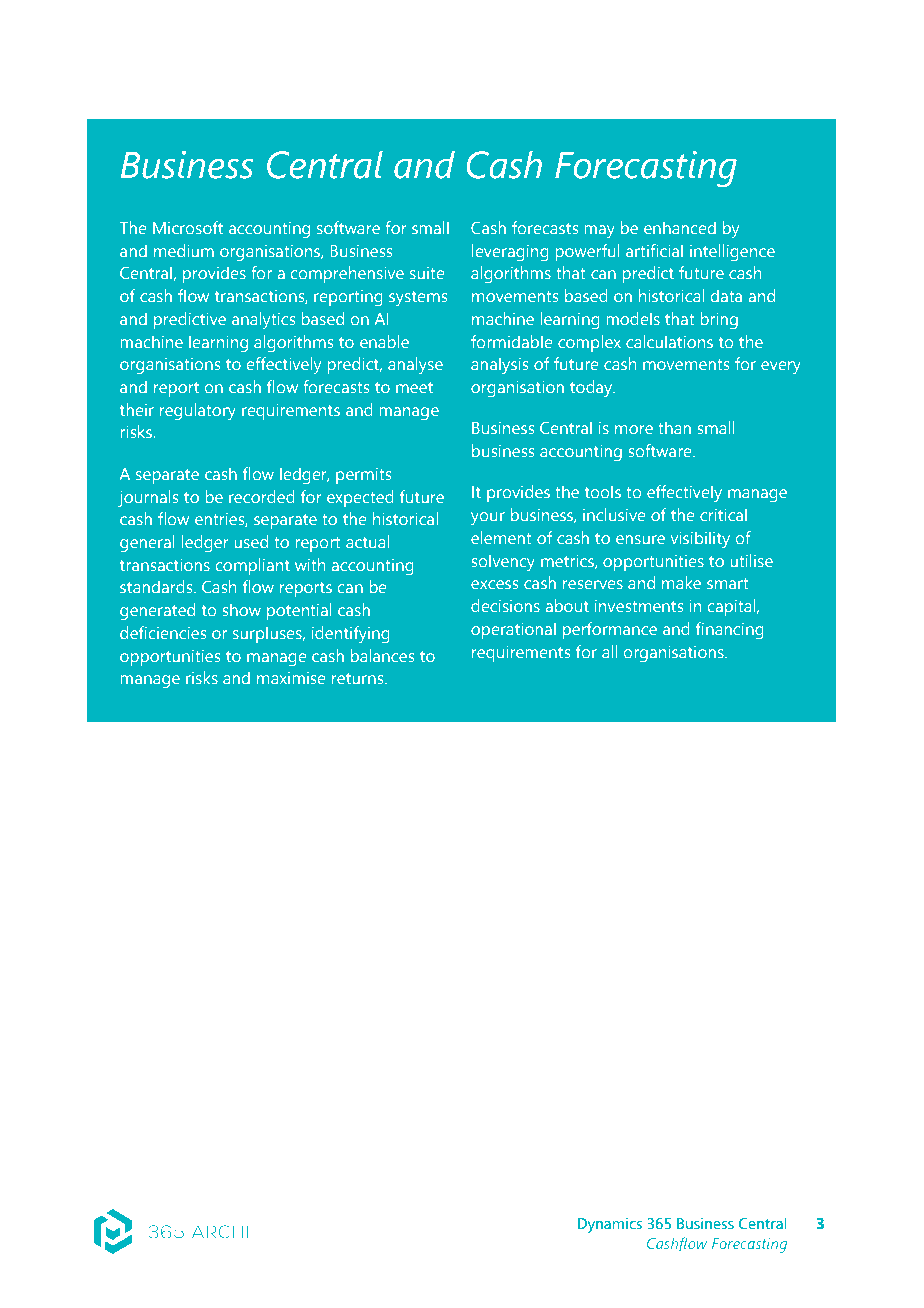 The image size is (924, 1308). Describe the element at coordinates (610, 630) in the document. I see `performance` at that location.
